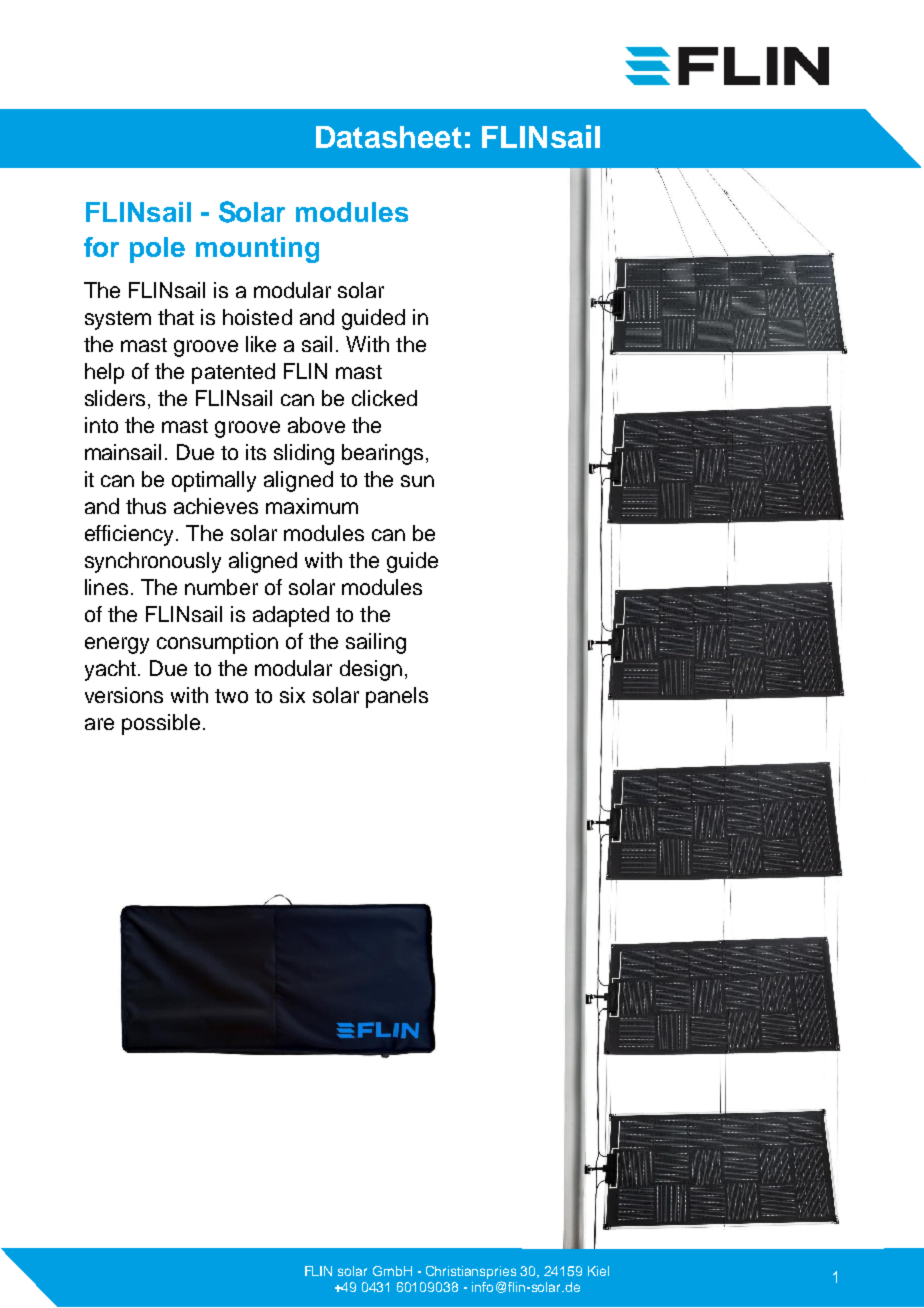 The height and width of the page is (1308, 924). Describe the element at coordinates (389, 137) in the page. I see `Datasheet` at that location.
